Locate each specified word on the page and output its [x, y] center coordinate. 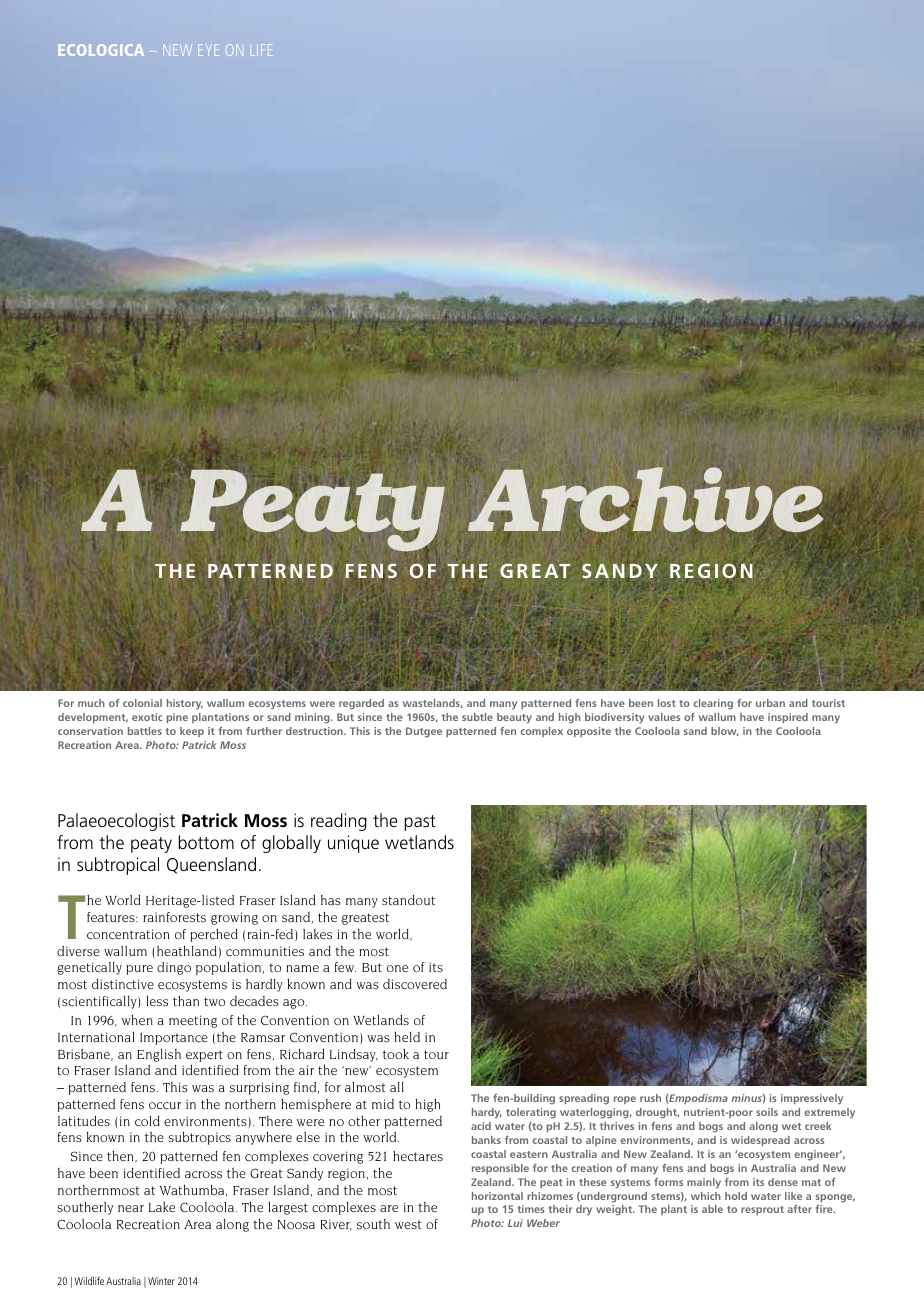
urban [770, 703]
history [185, 704]
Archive [647, 501]
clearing [713, 704]
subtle [477, 717]
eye [208, 50]
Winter [161, 1281]
